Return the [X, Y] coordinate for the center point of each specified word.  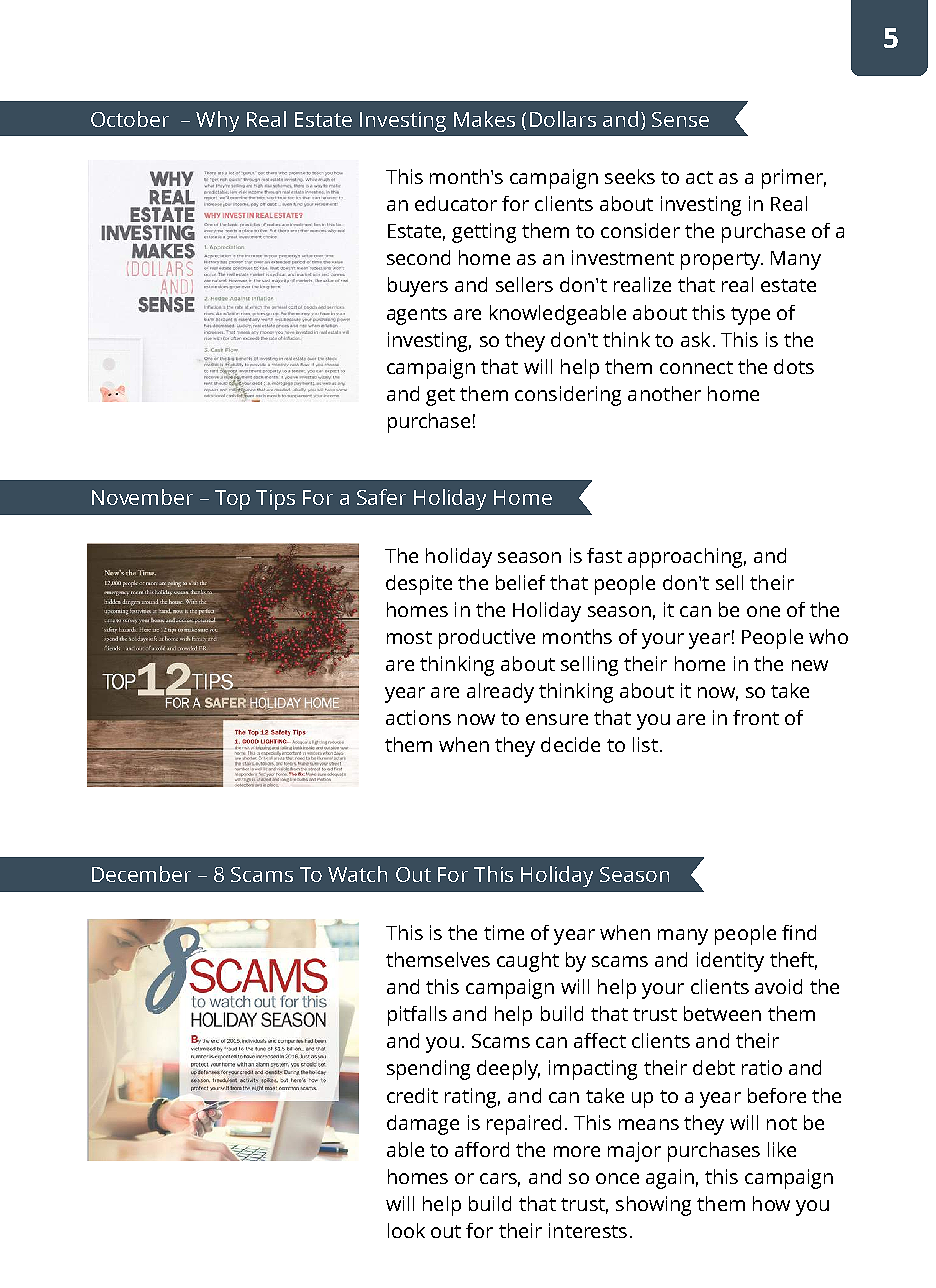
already [500, 693]
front [756, 717]
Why [217, 121]
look [406, 1230]
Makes [484, 119]
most [409, 637]
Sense [680, 119]
